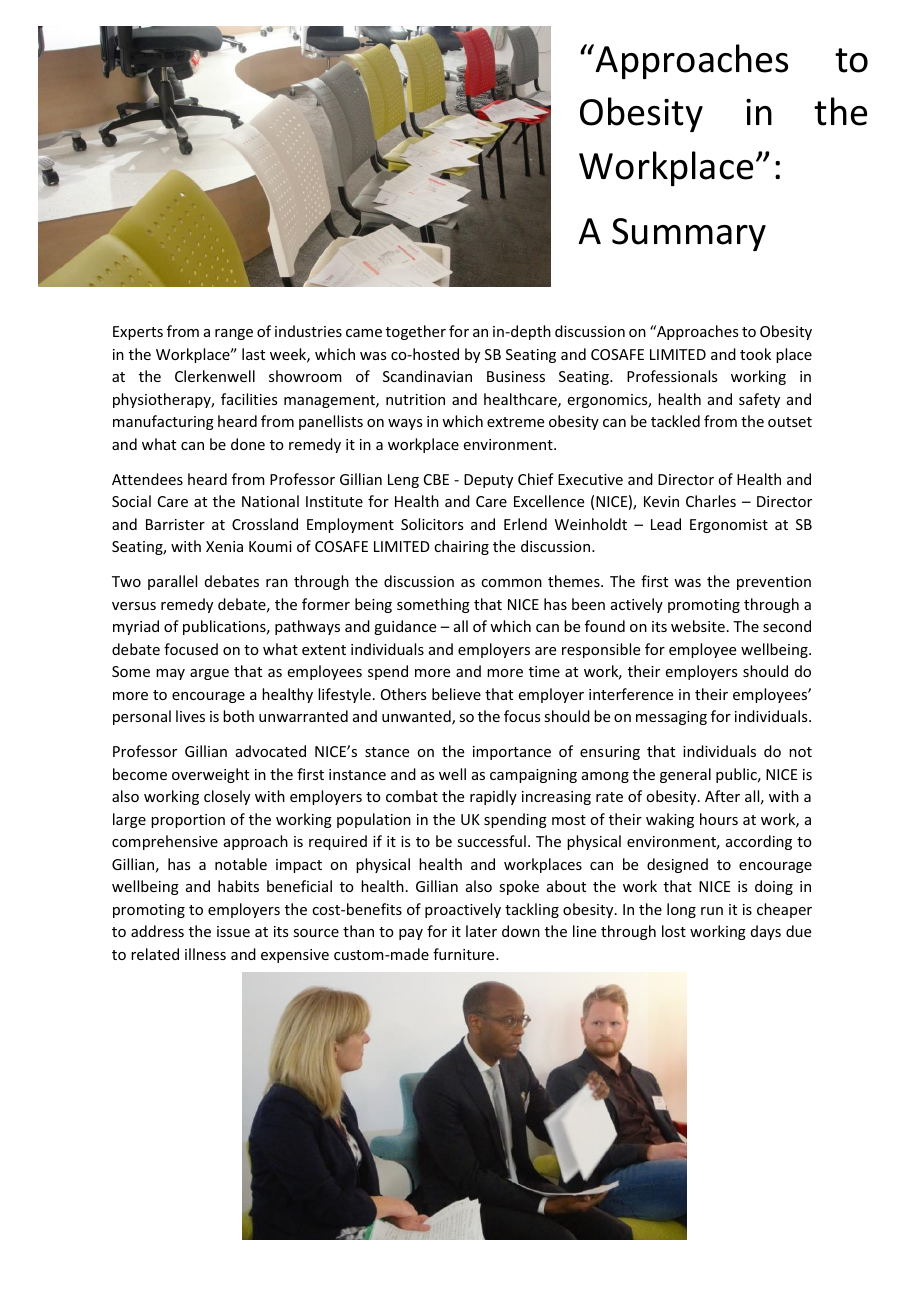 Image resolution: width=924 pixels, height=1308 pixels. What do you see at coordinates (234, 334) in the image?
I see `range` at bounding box center [234, 334].
